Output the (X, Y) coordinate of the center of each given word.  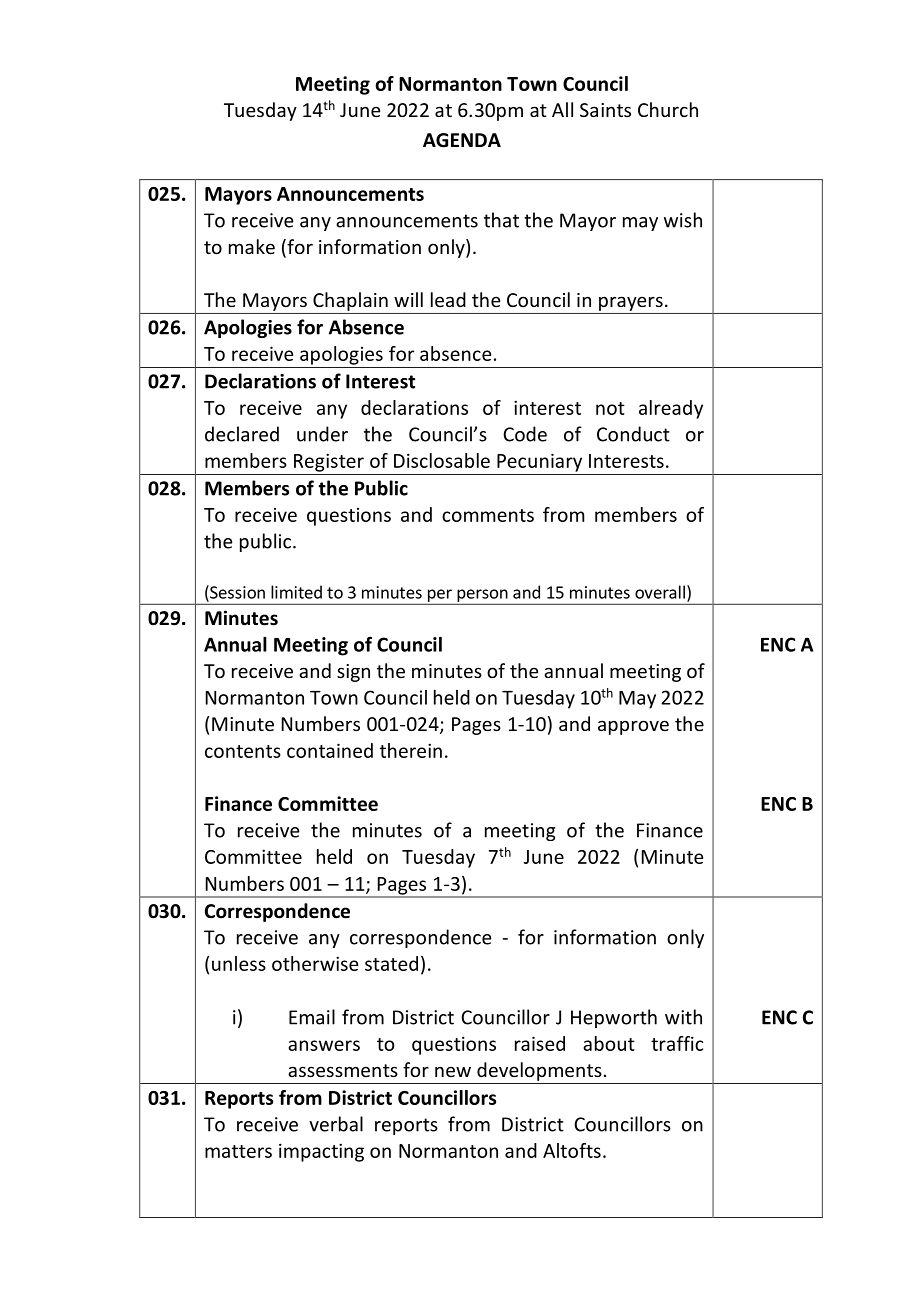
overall (660, 592)
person (482, 595)
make (252, 246)
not (610, 408)
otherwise (315, 963)
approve (633, 727)
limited (296, 592)
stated (391, 963)
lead (448, 299)
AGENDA (462, 140)
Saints (605, 110)
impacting (321, 1152)
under (322, 434)
